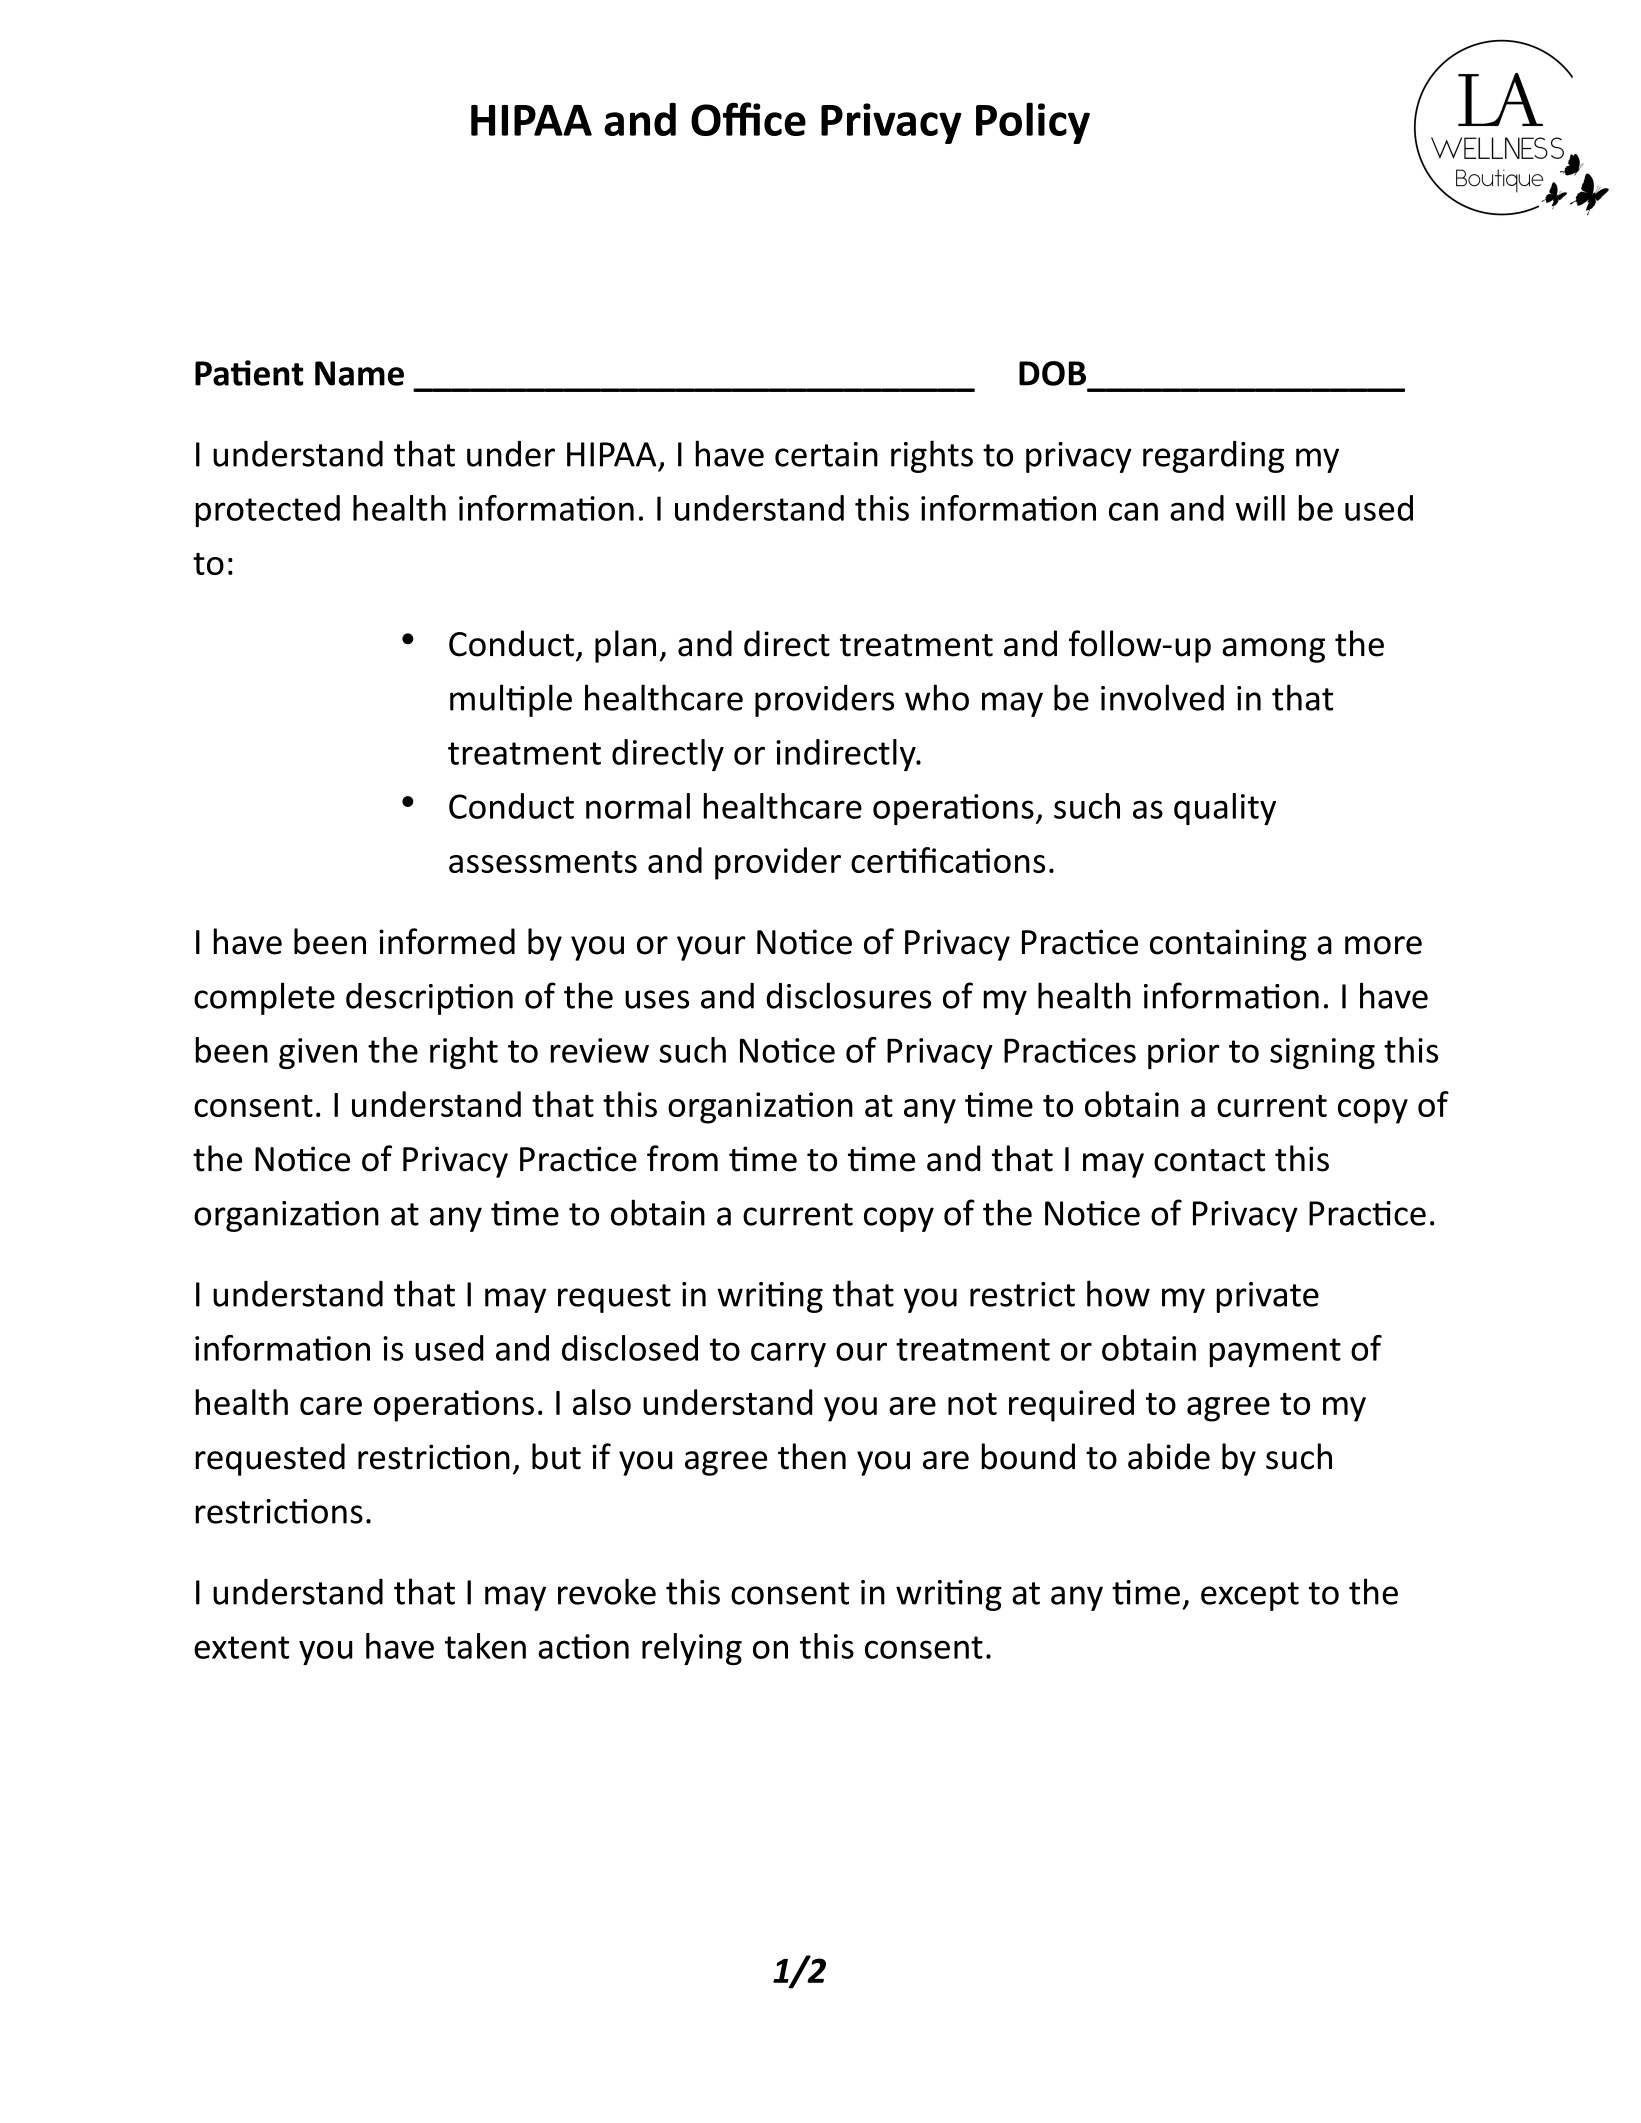  What do you see at coordinates (692, 1649) in the screenshot?
I see `relying` at bounding box center [692, 1649].
